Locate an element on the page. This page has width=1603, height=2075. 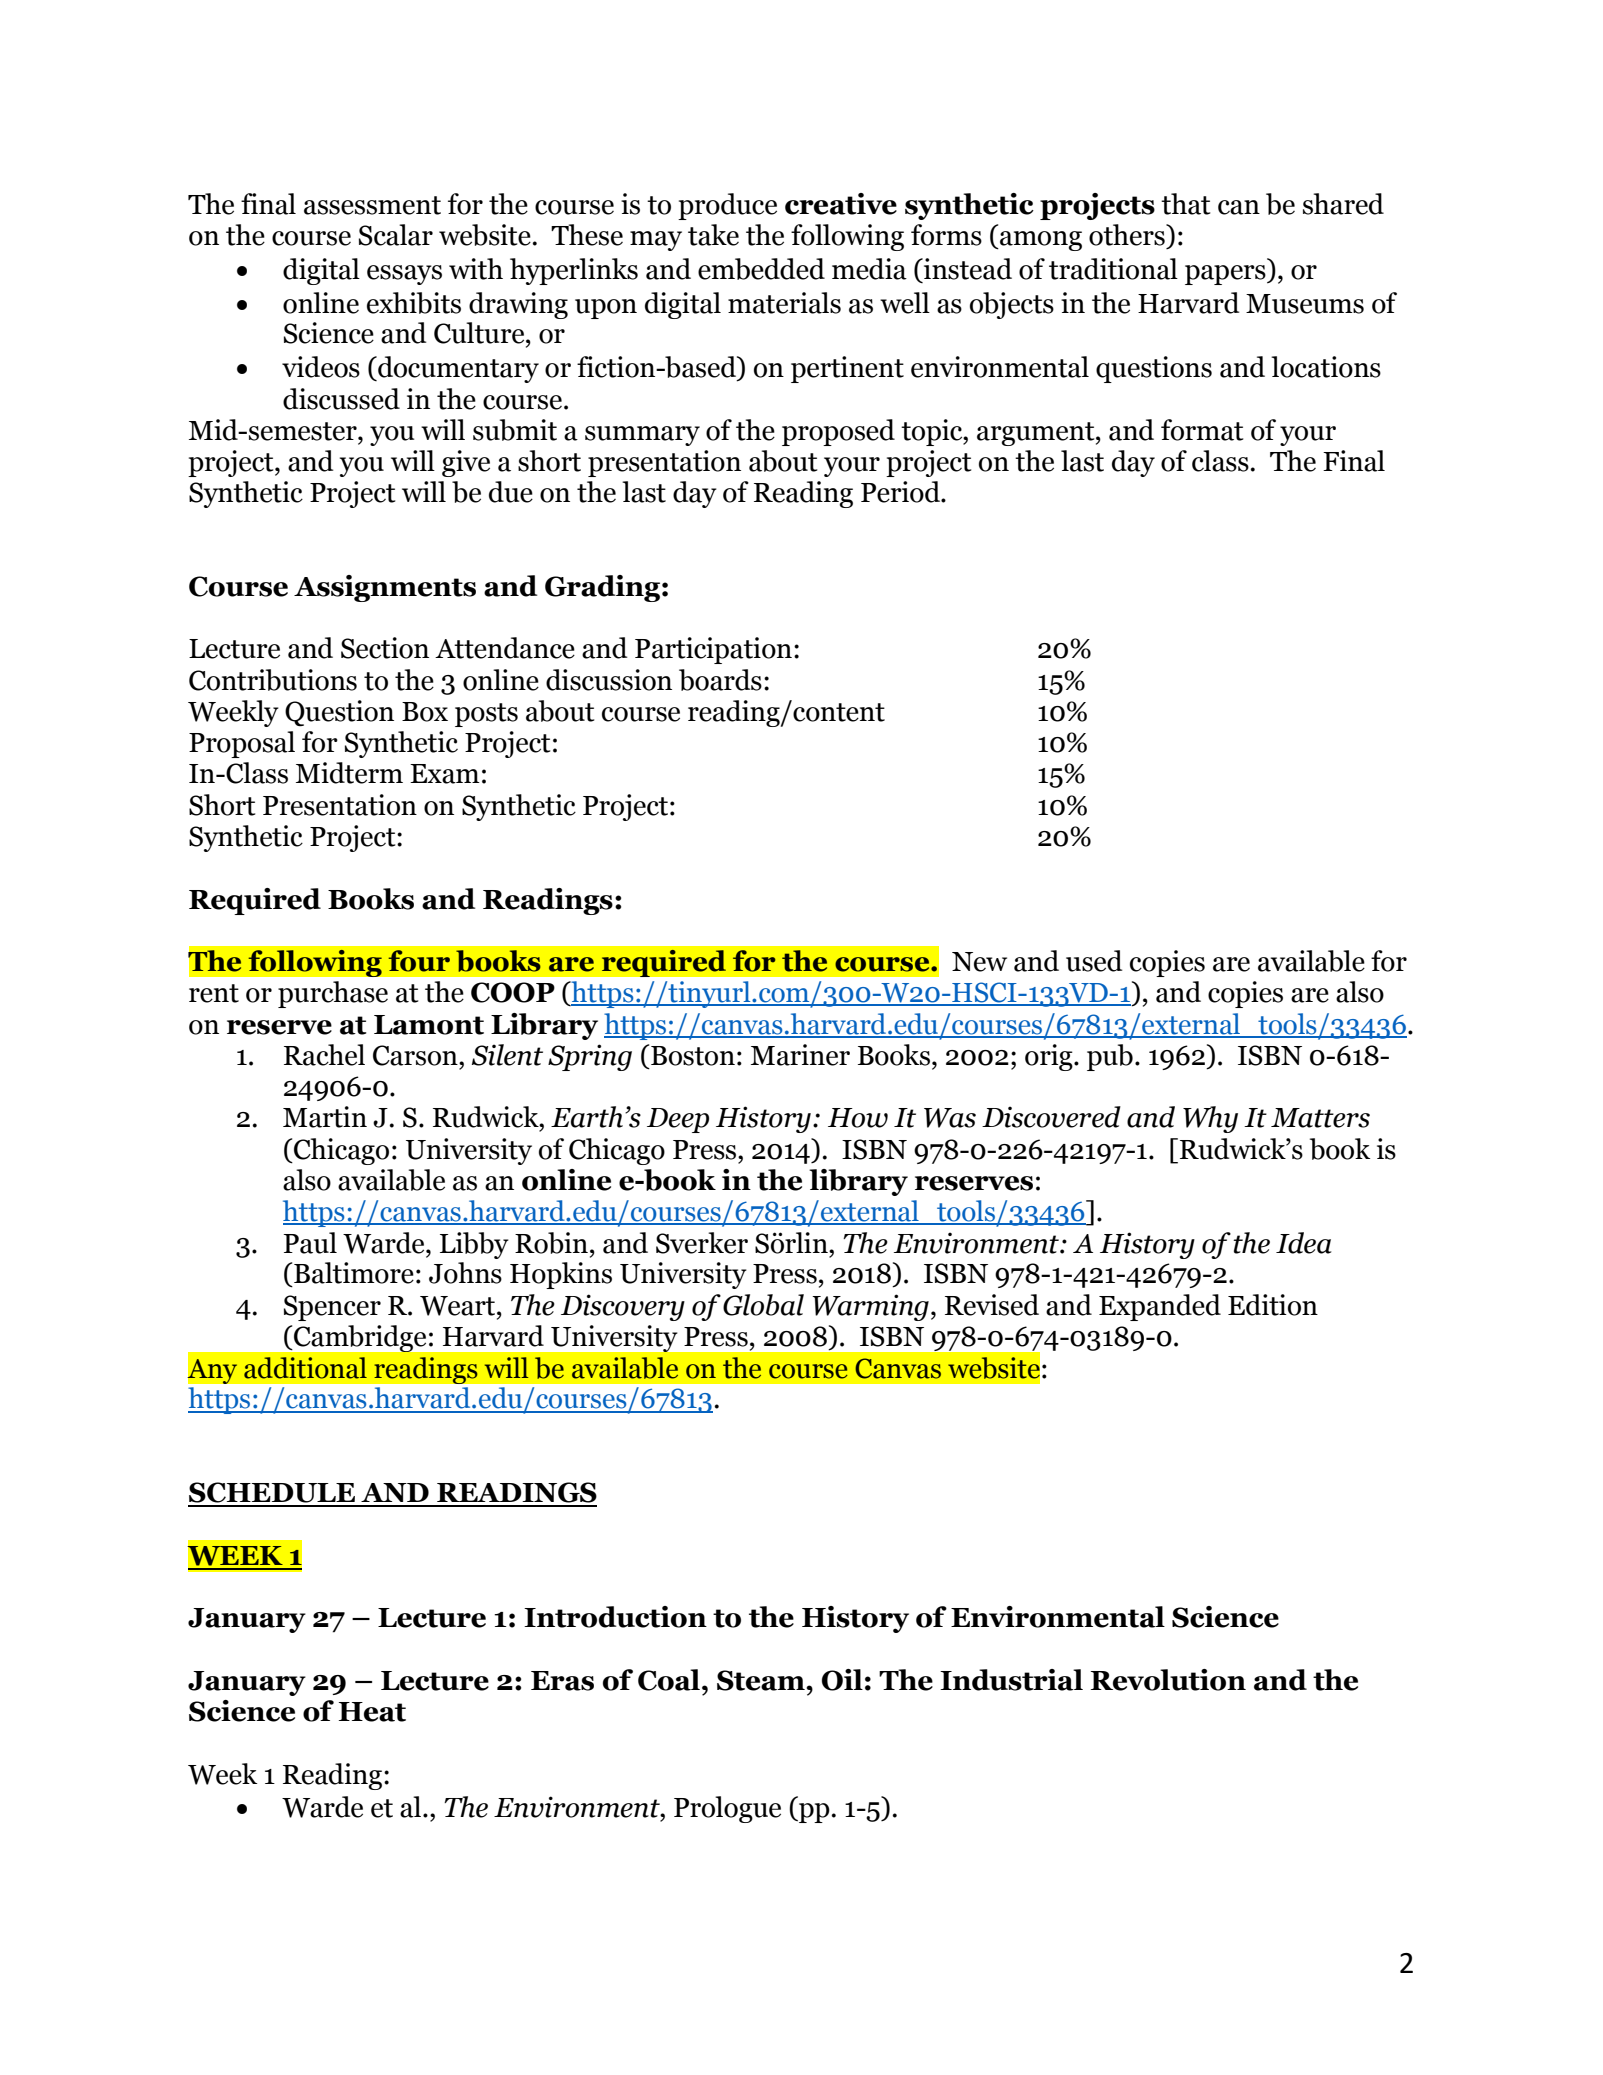
New is located at coordinates (979, 962).
